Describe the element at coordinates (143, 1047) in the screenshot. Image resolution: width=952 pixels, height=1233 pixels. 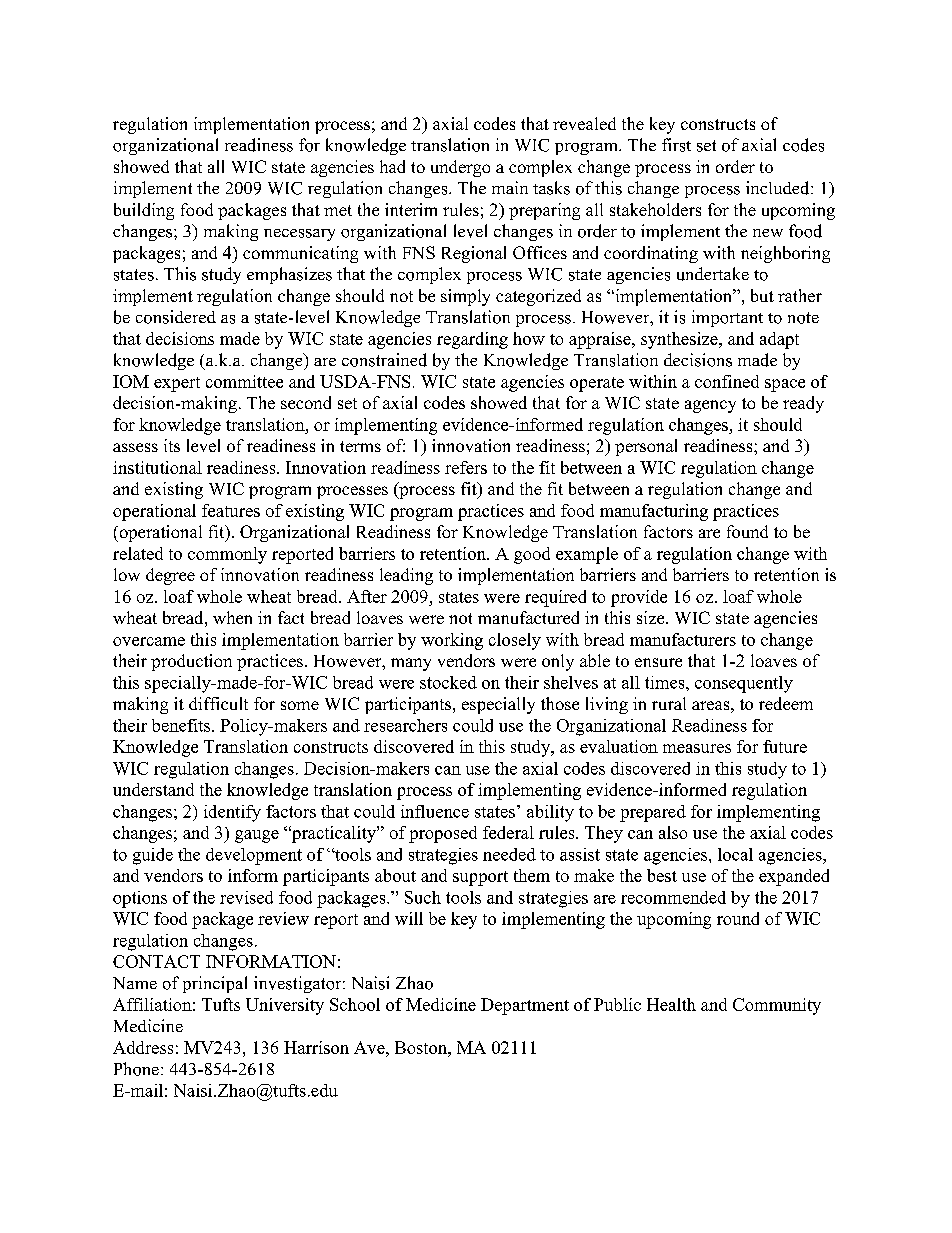
I see `Address` at that location.
